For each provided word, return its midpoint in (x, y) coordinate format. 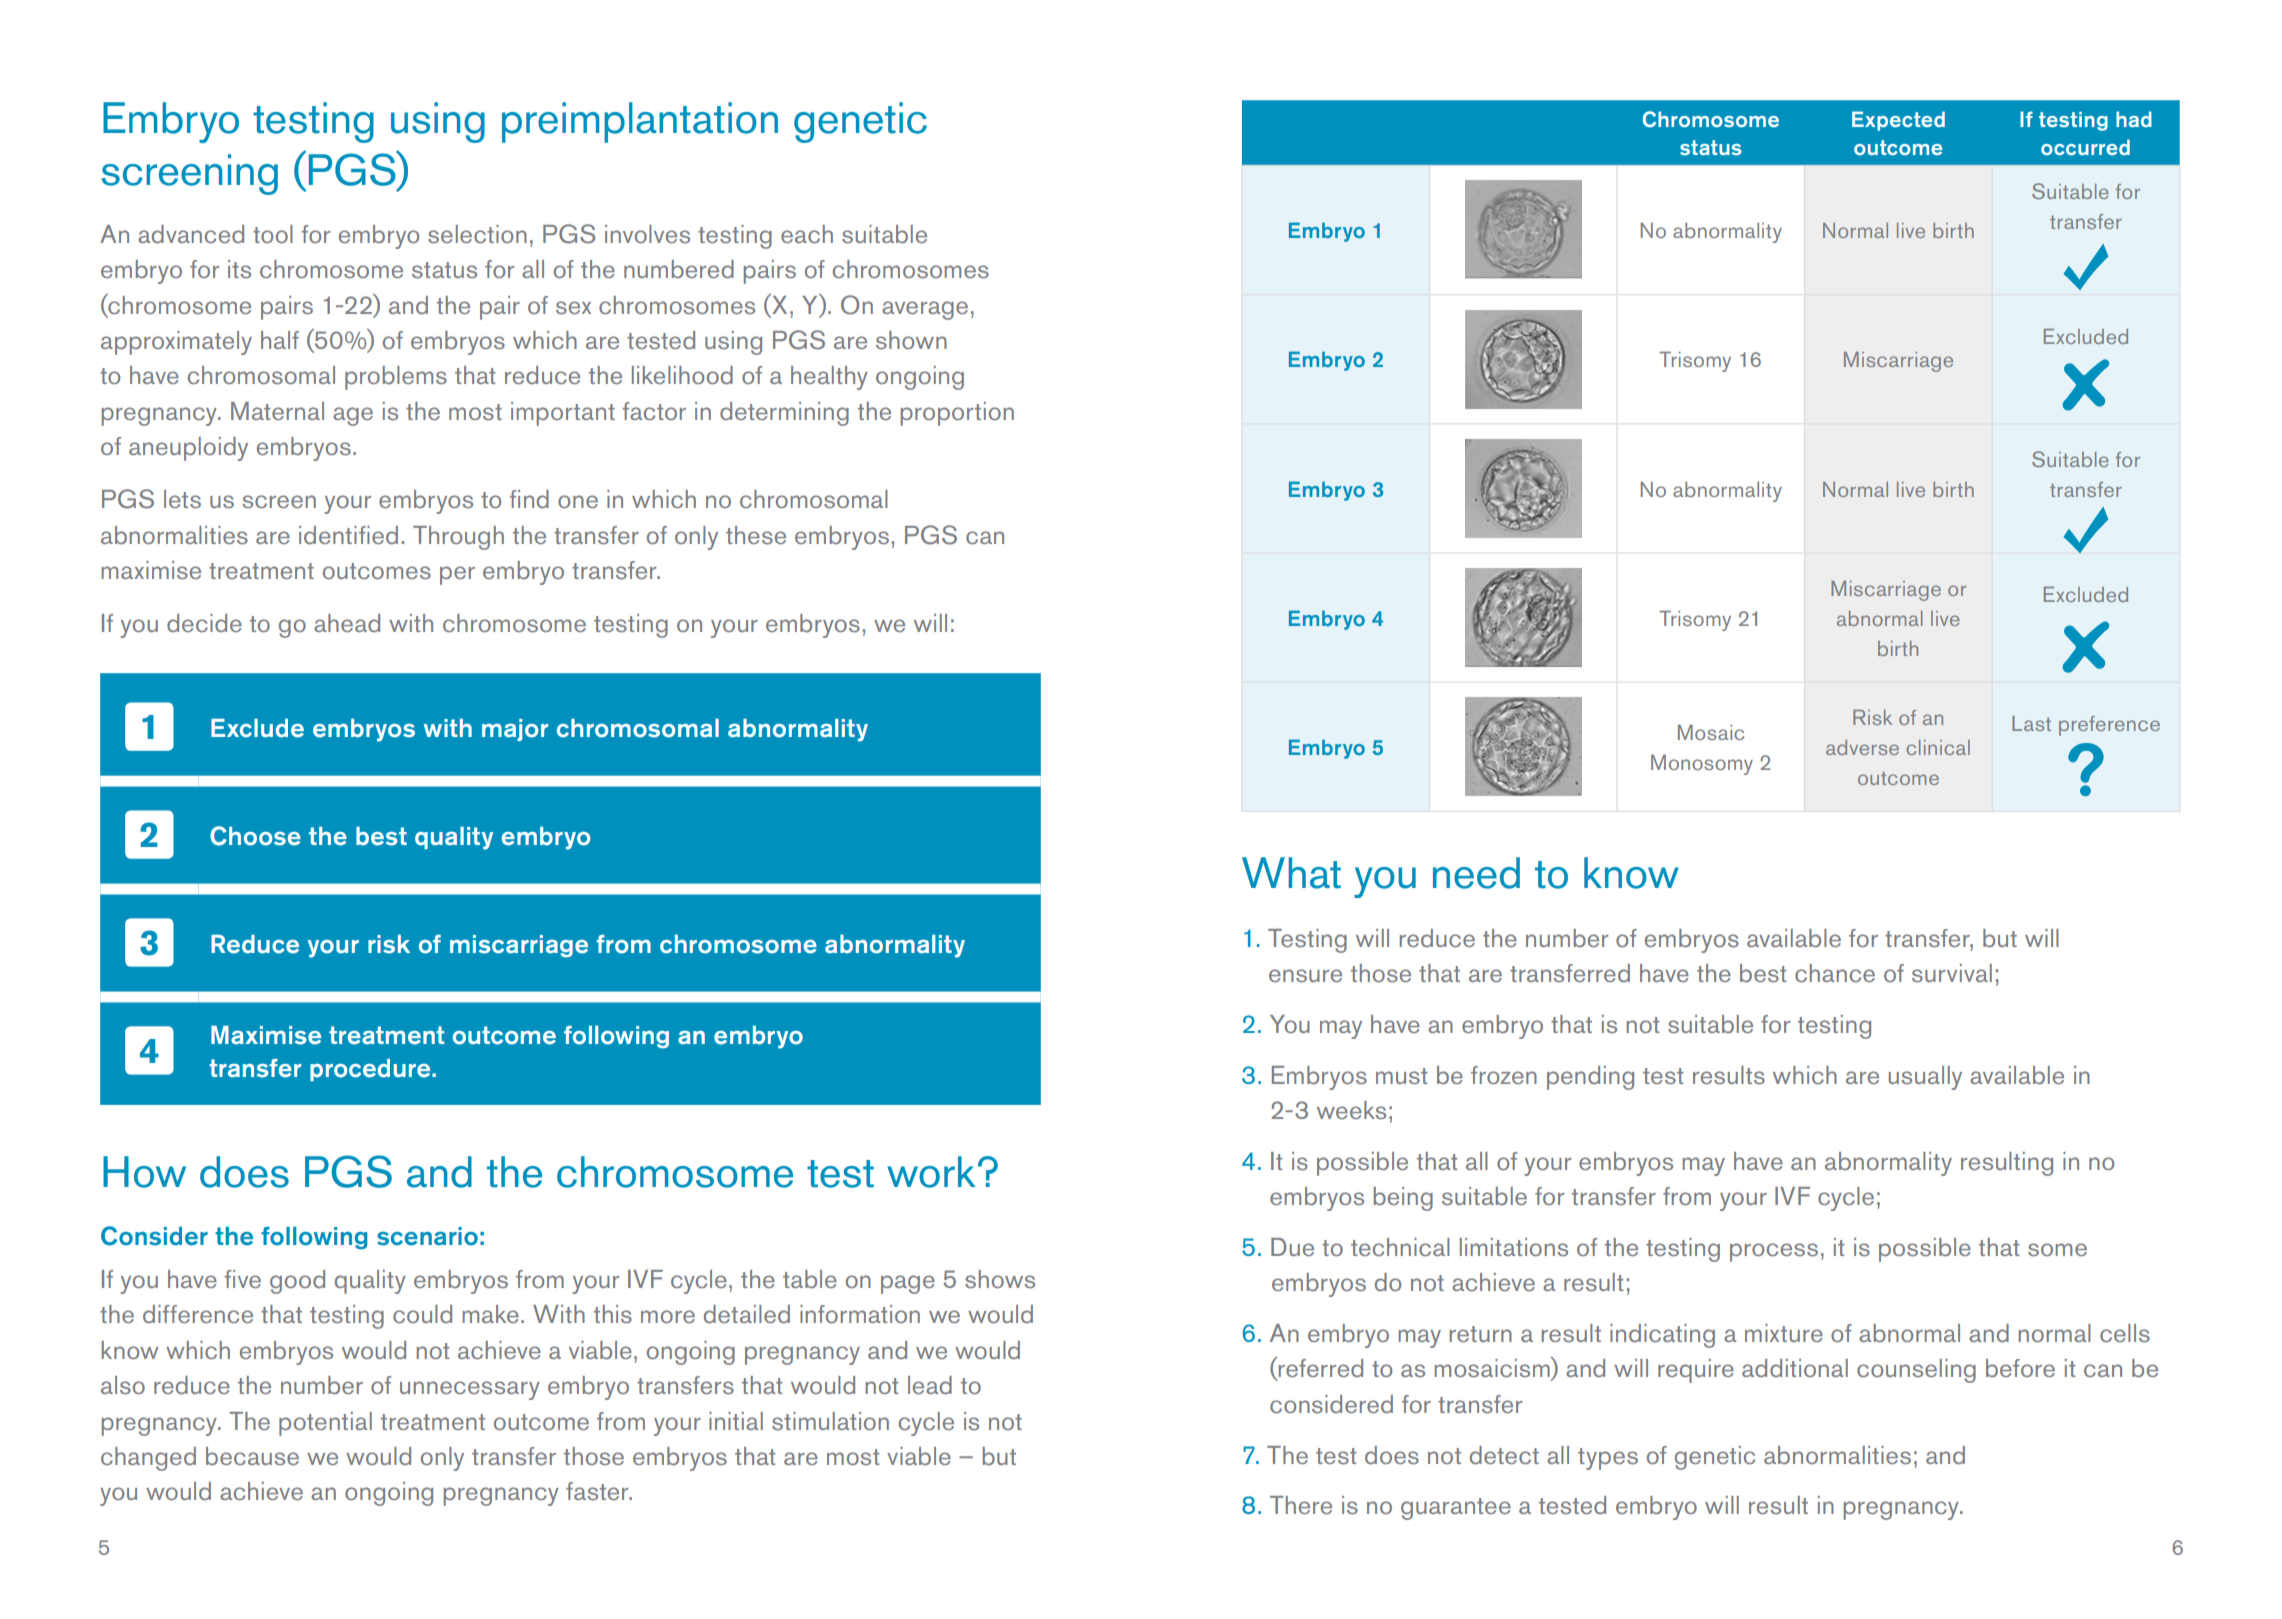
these (756, 535)
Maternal (277, 411)
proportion (957, 414)
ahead (347, 623)
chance (1835, 973)
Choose (255, 836)
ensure (1305, 976)
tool (273, 234)
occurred (2085, 147)
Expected (1898, 121)
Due (1292, 1247)
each (807, 234)
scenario (427, 1236)
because (252, 1456)
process (1774, 1252)
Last (2031, 723)
